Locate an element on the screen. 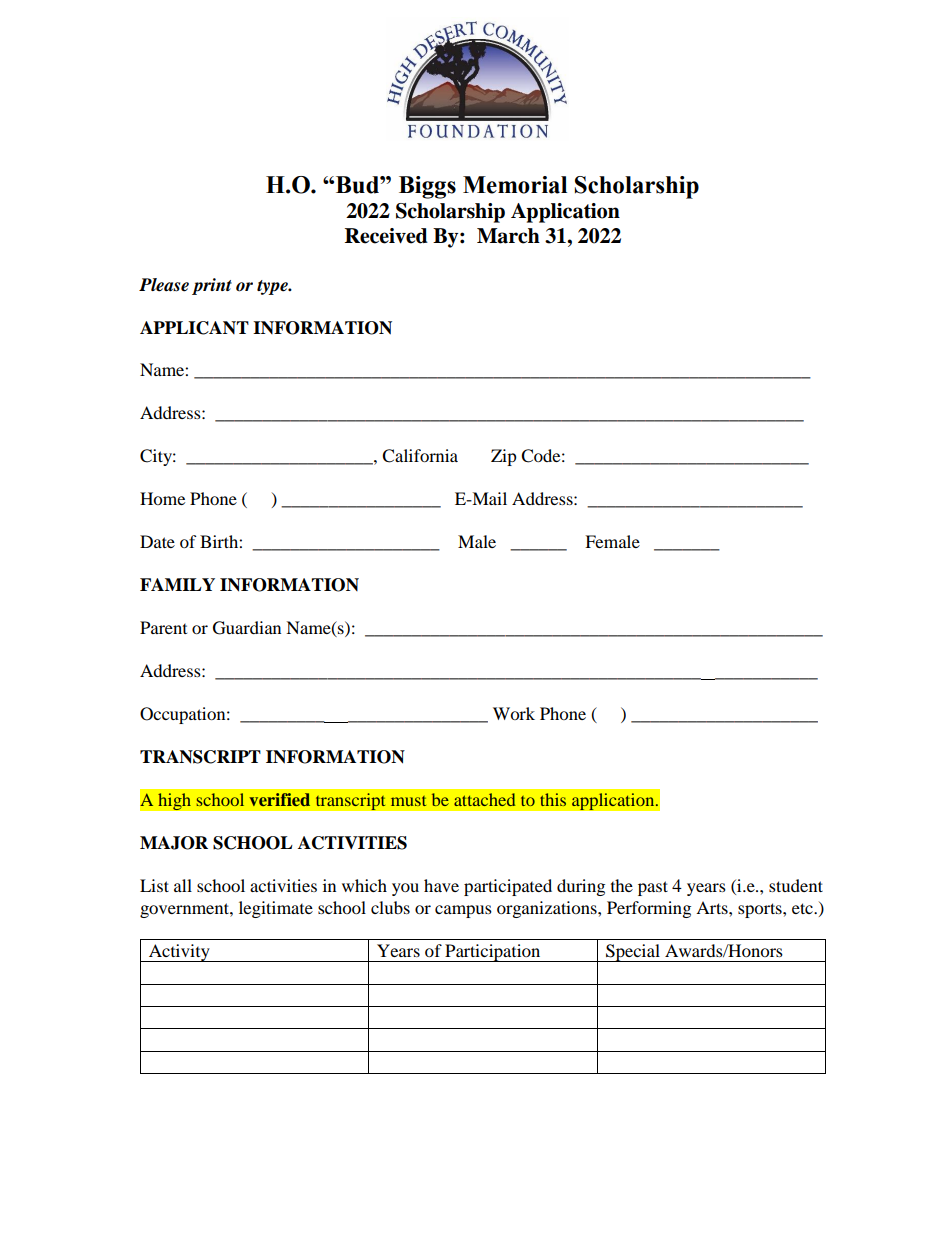 This screenshot has width=952, height=1233. print is located at coordinates (212, 286).
